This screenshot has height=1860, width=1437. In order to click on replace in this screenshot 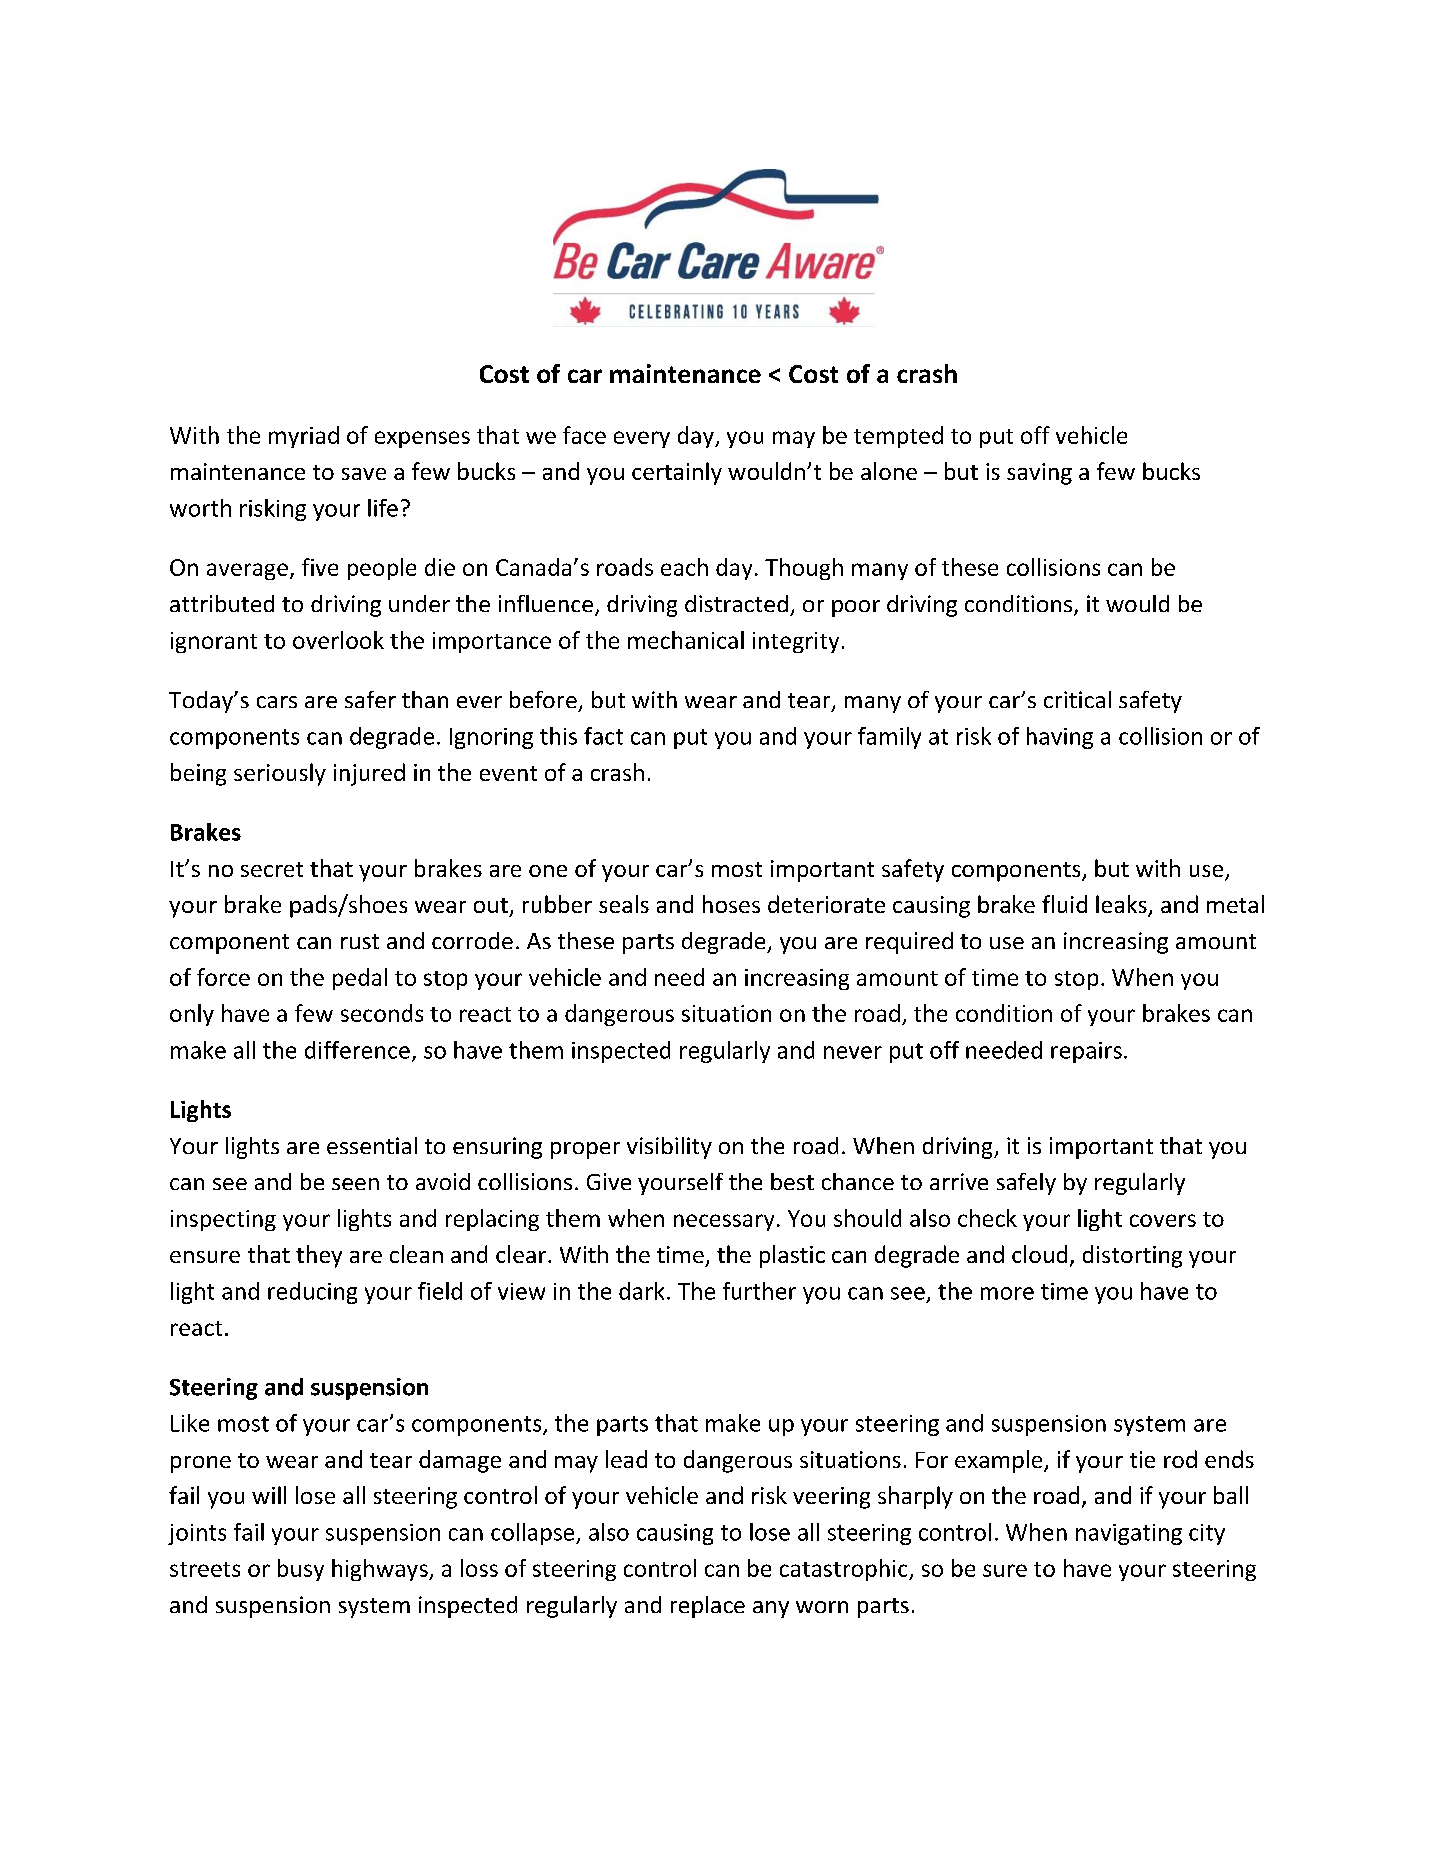, I will do `click(708, 1607)`.
